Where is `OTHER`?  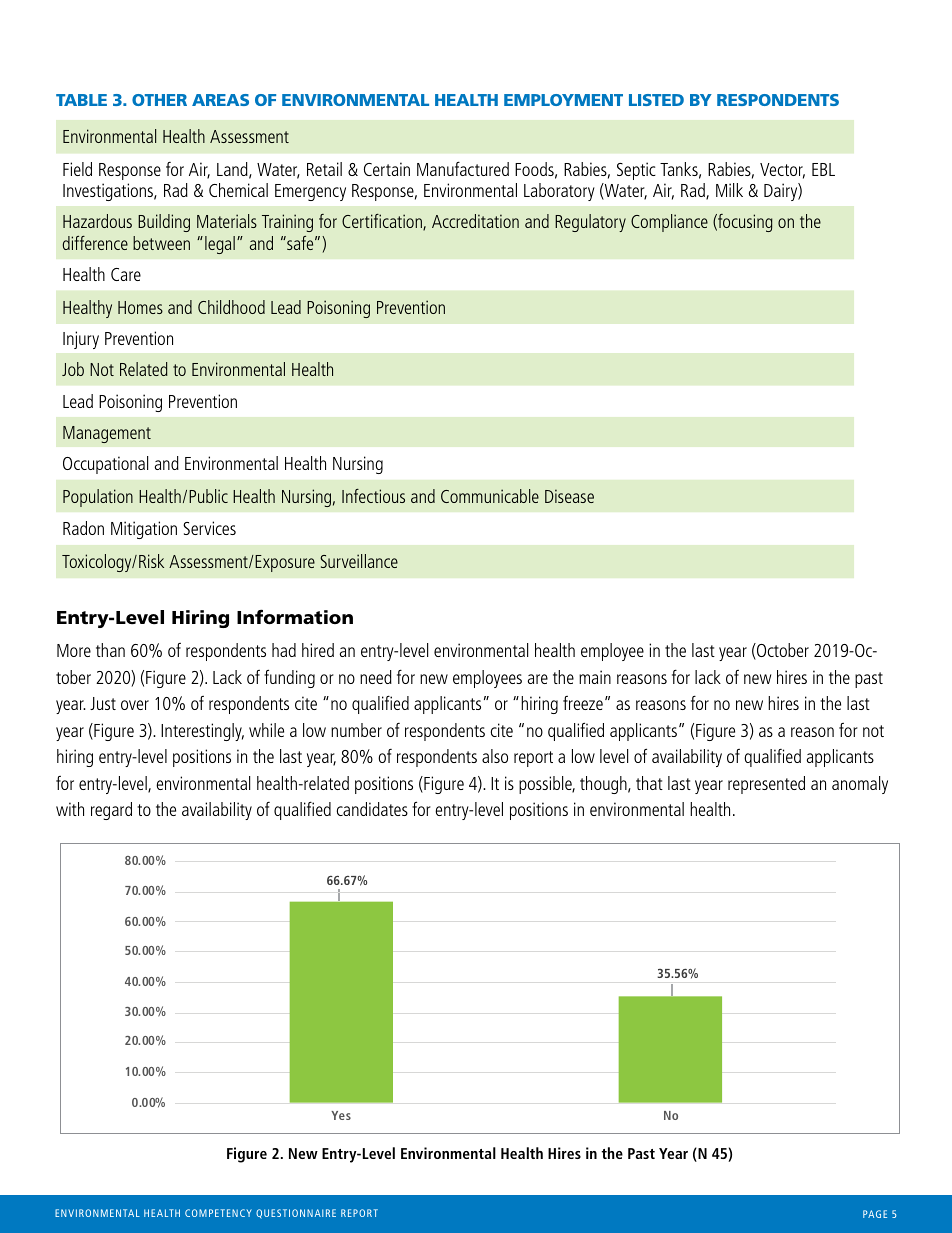
OTHER is located at coordinates (159, 100).
